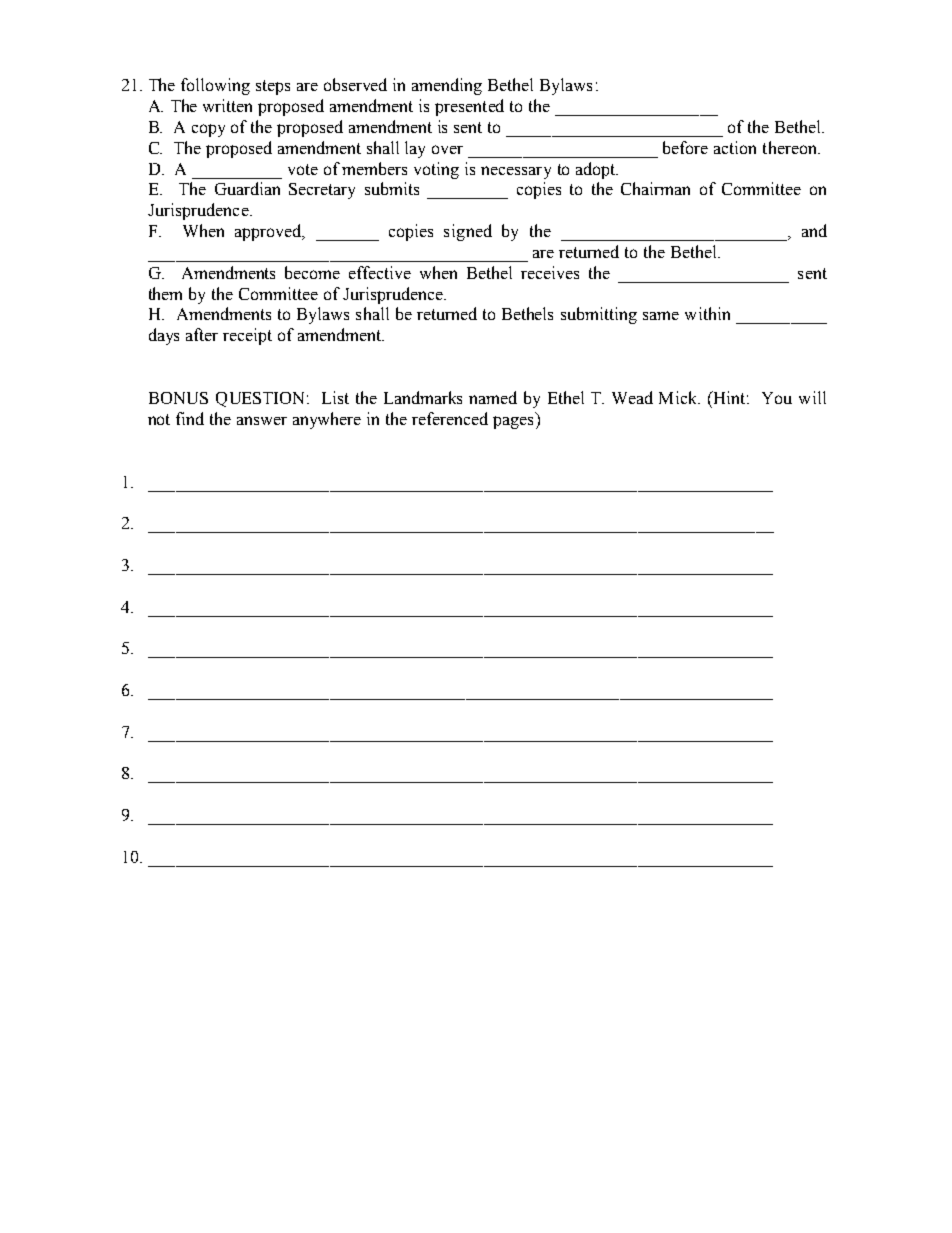  Describe the element at coordinates (550, 272) in the image. I see `receives` at that location.
